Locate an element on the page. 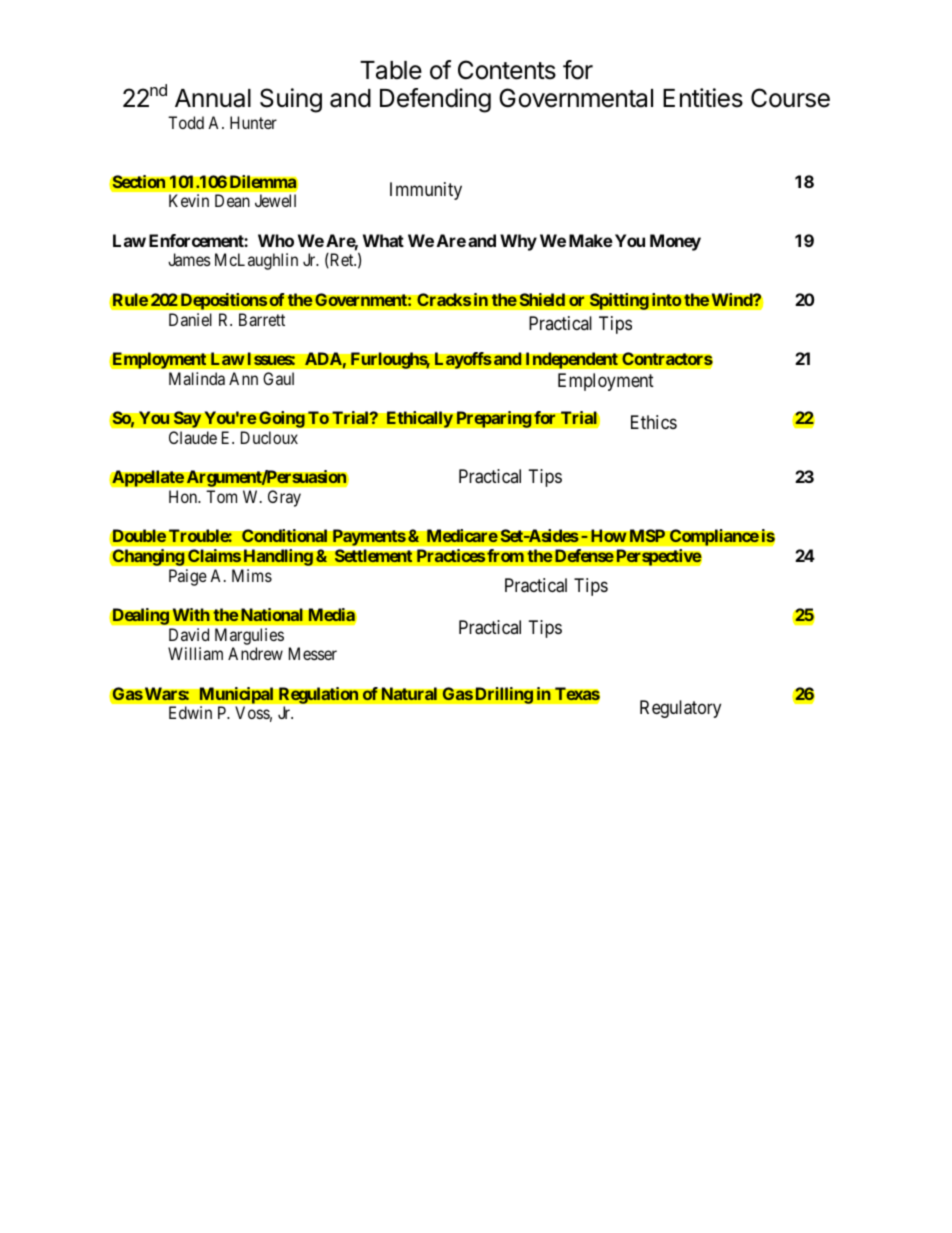 The width and height of the document is (952, 1233). Barrett is located at coordinates (262, 319).
